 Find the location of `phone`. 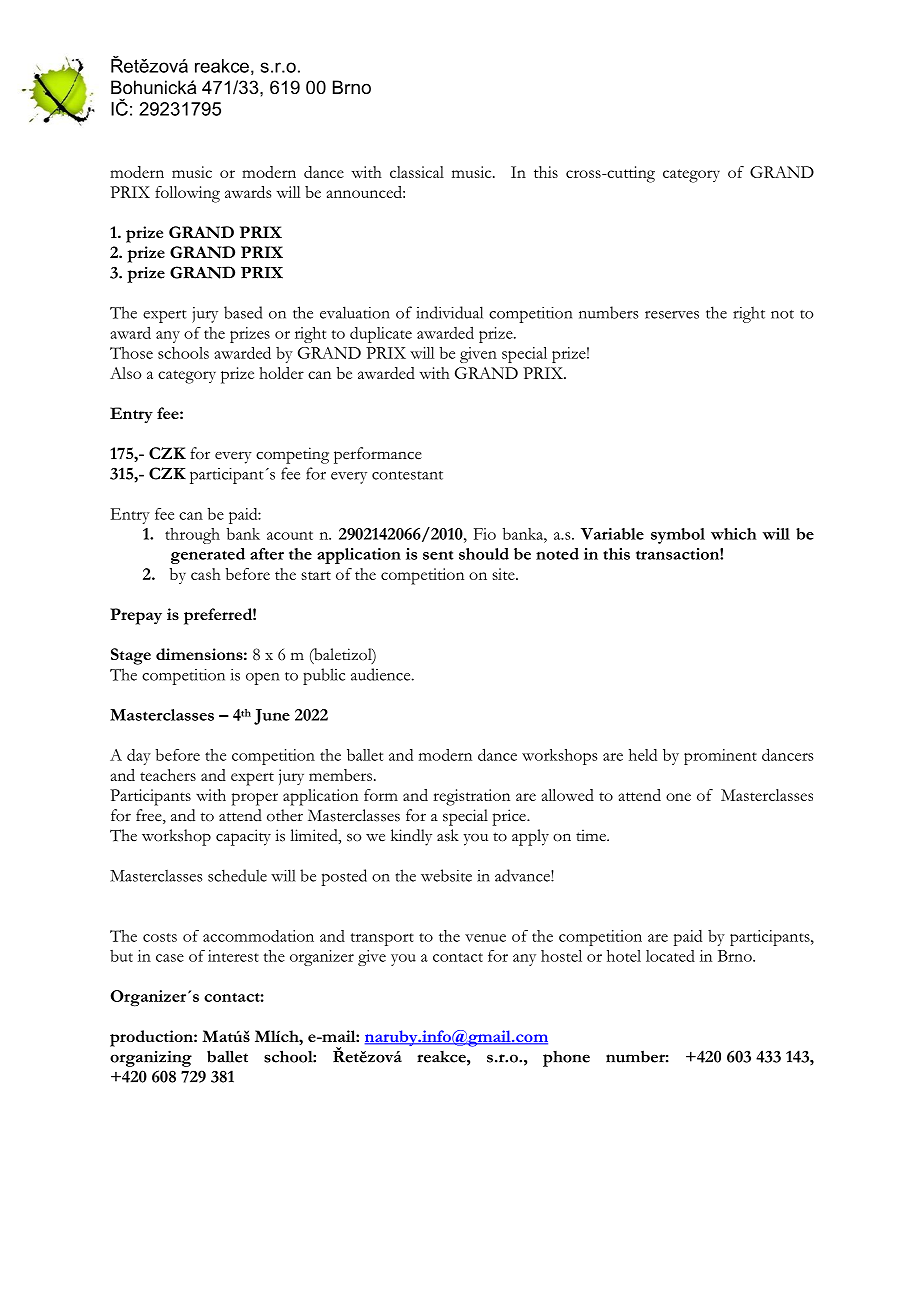

phone is located at coordinates (566, 1059).
